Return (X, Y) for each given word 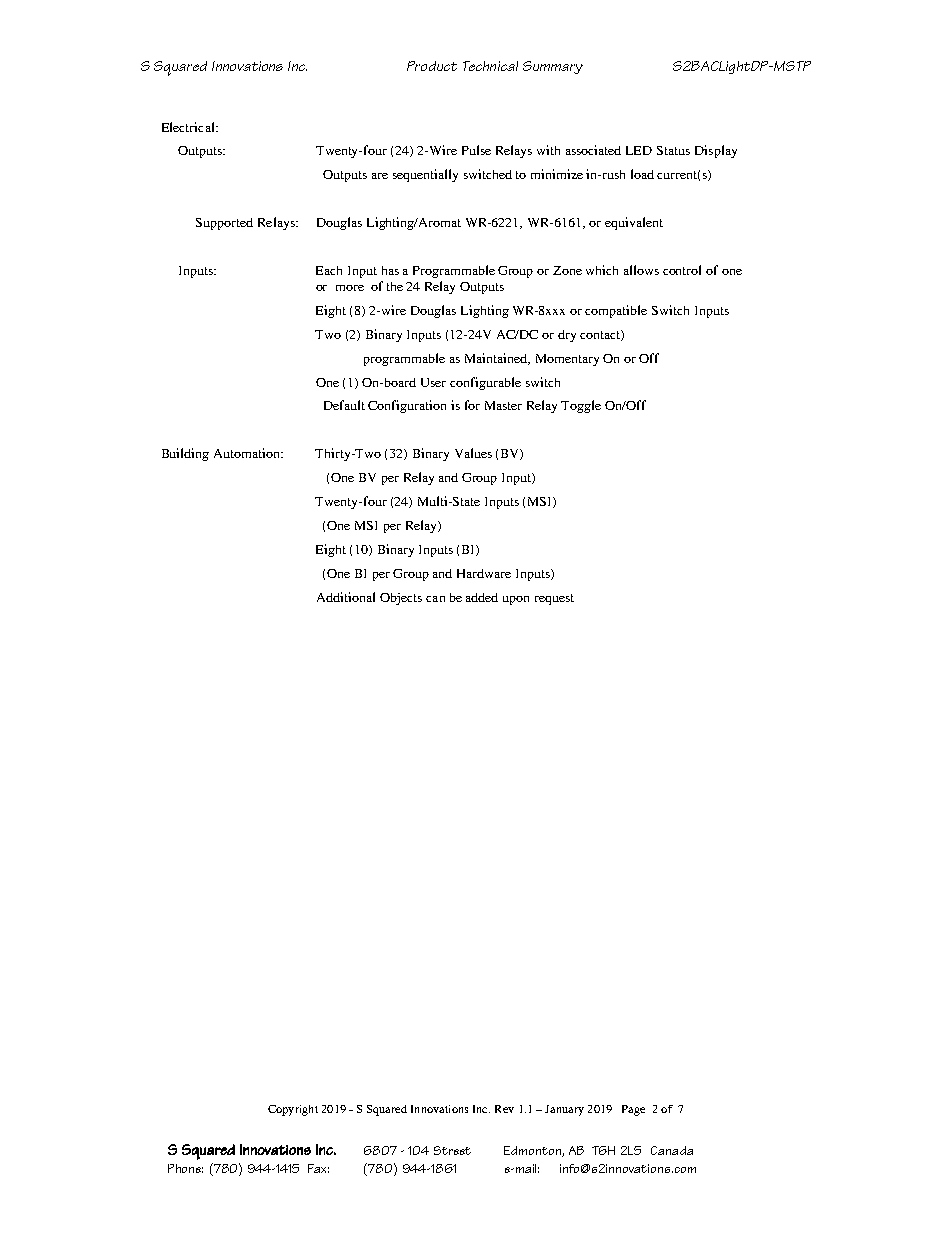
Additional (346, 597)
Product (432, 66)
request (554, 599)
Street (452, 1150)
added (482, 597)
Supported (224, 224)
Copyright (293, 1110)
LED (639, 150)
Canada (672, 1150)
